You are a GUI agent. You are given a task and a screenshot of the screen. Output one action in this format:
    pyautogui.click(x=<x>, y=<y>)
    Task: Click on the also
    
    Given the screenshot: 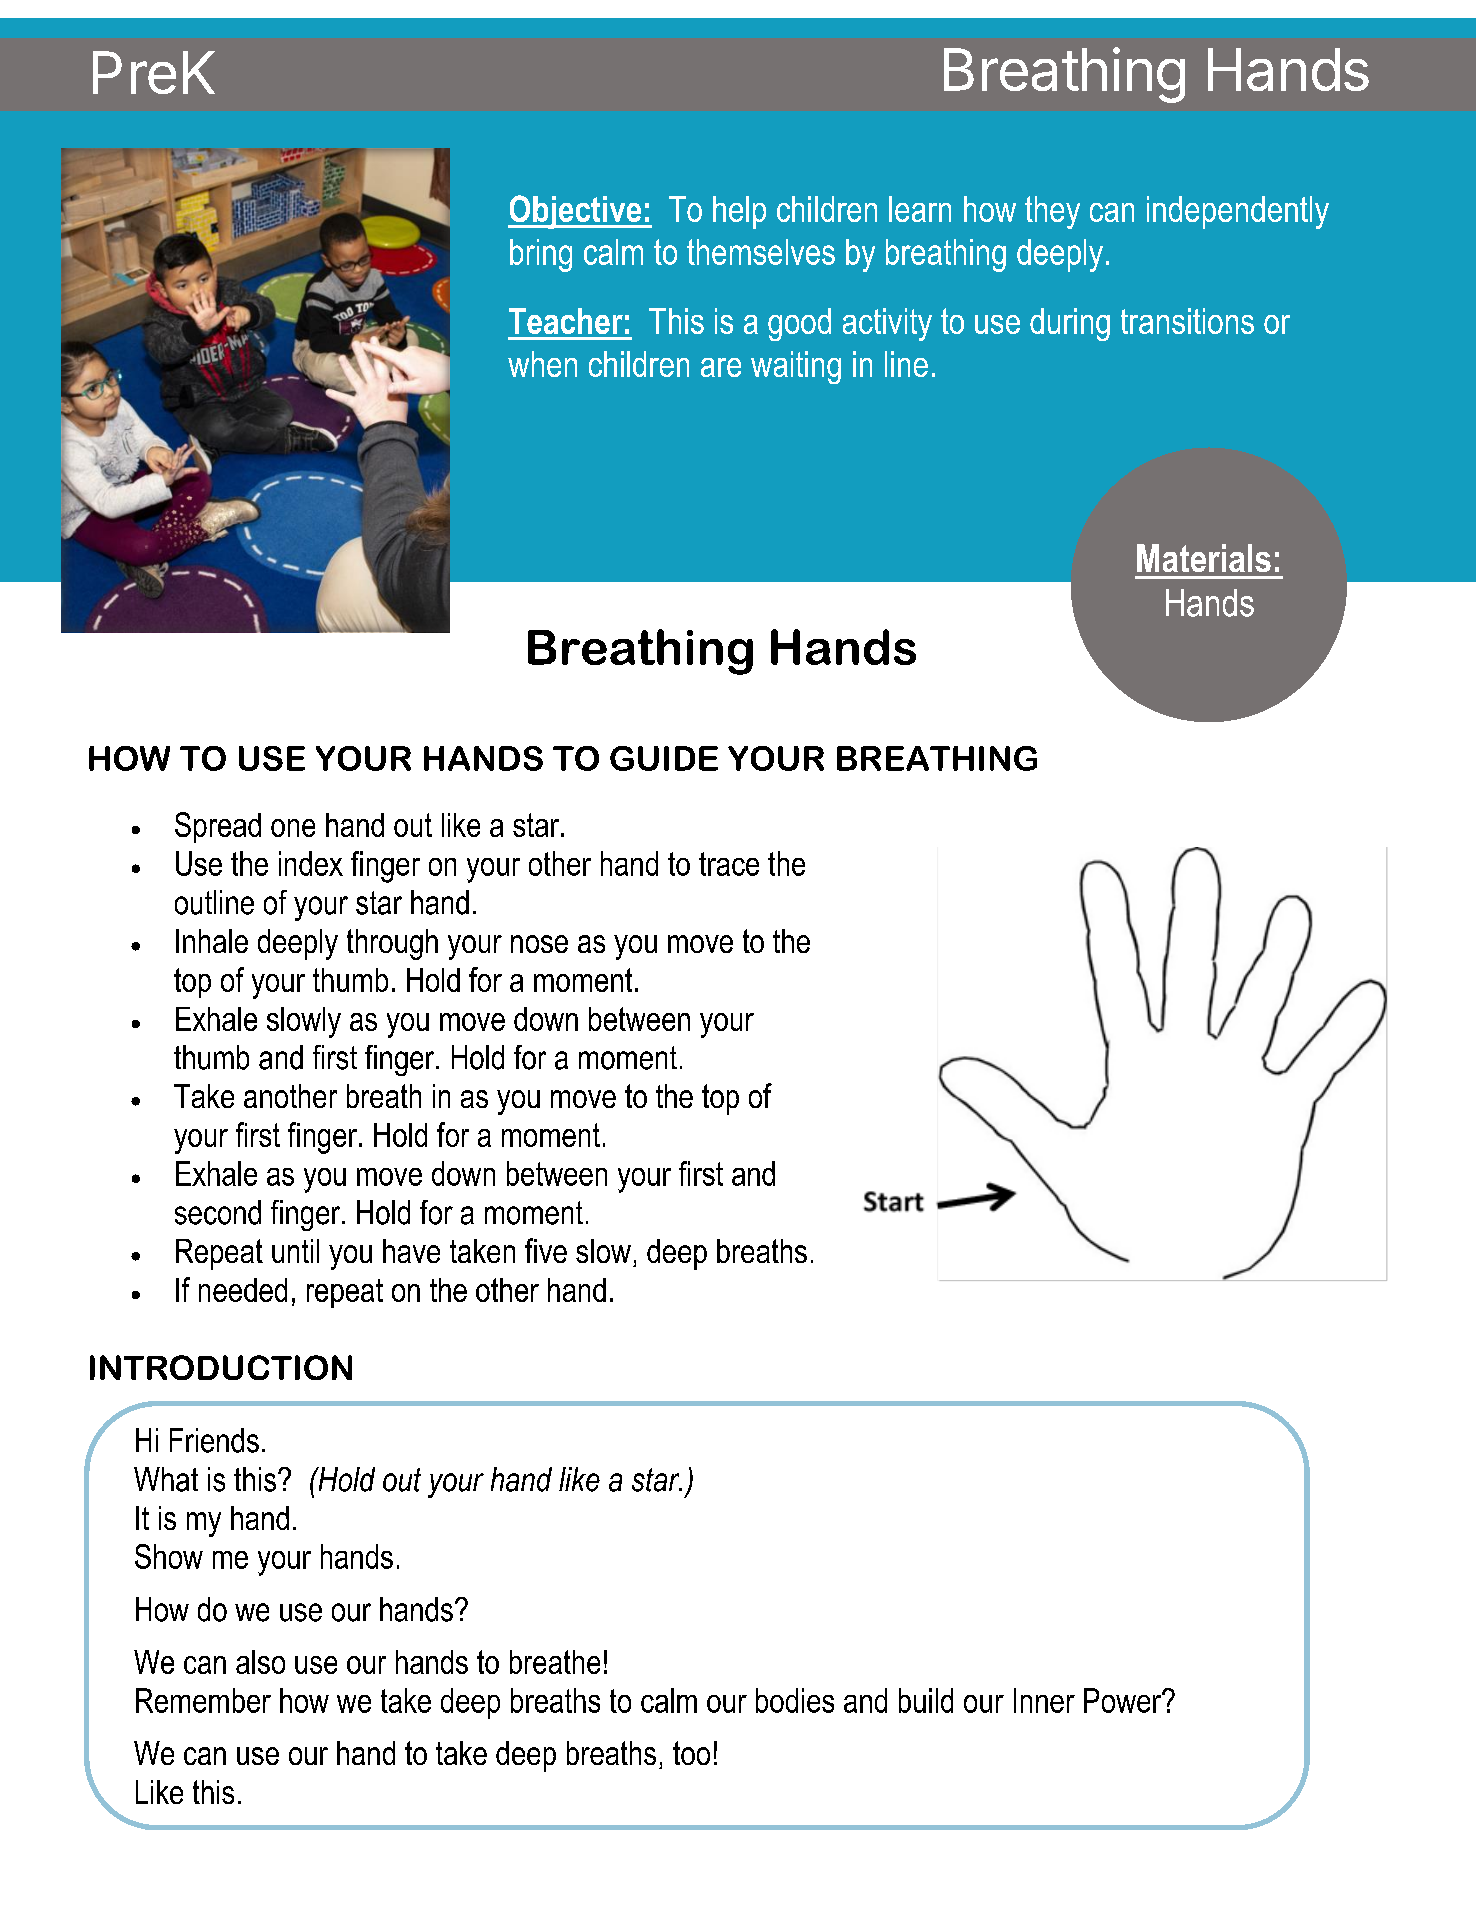 What is the action you would take?
    pyautogui.click(x=260, y=1662)
